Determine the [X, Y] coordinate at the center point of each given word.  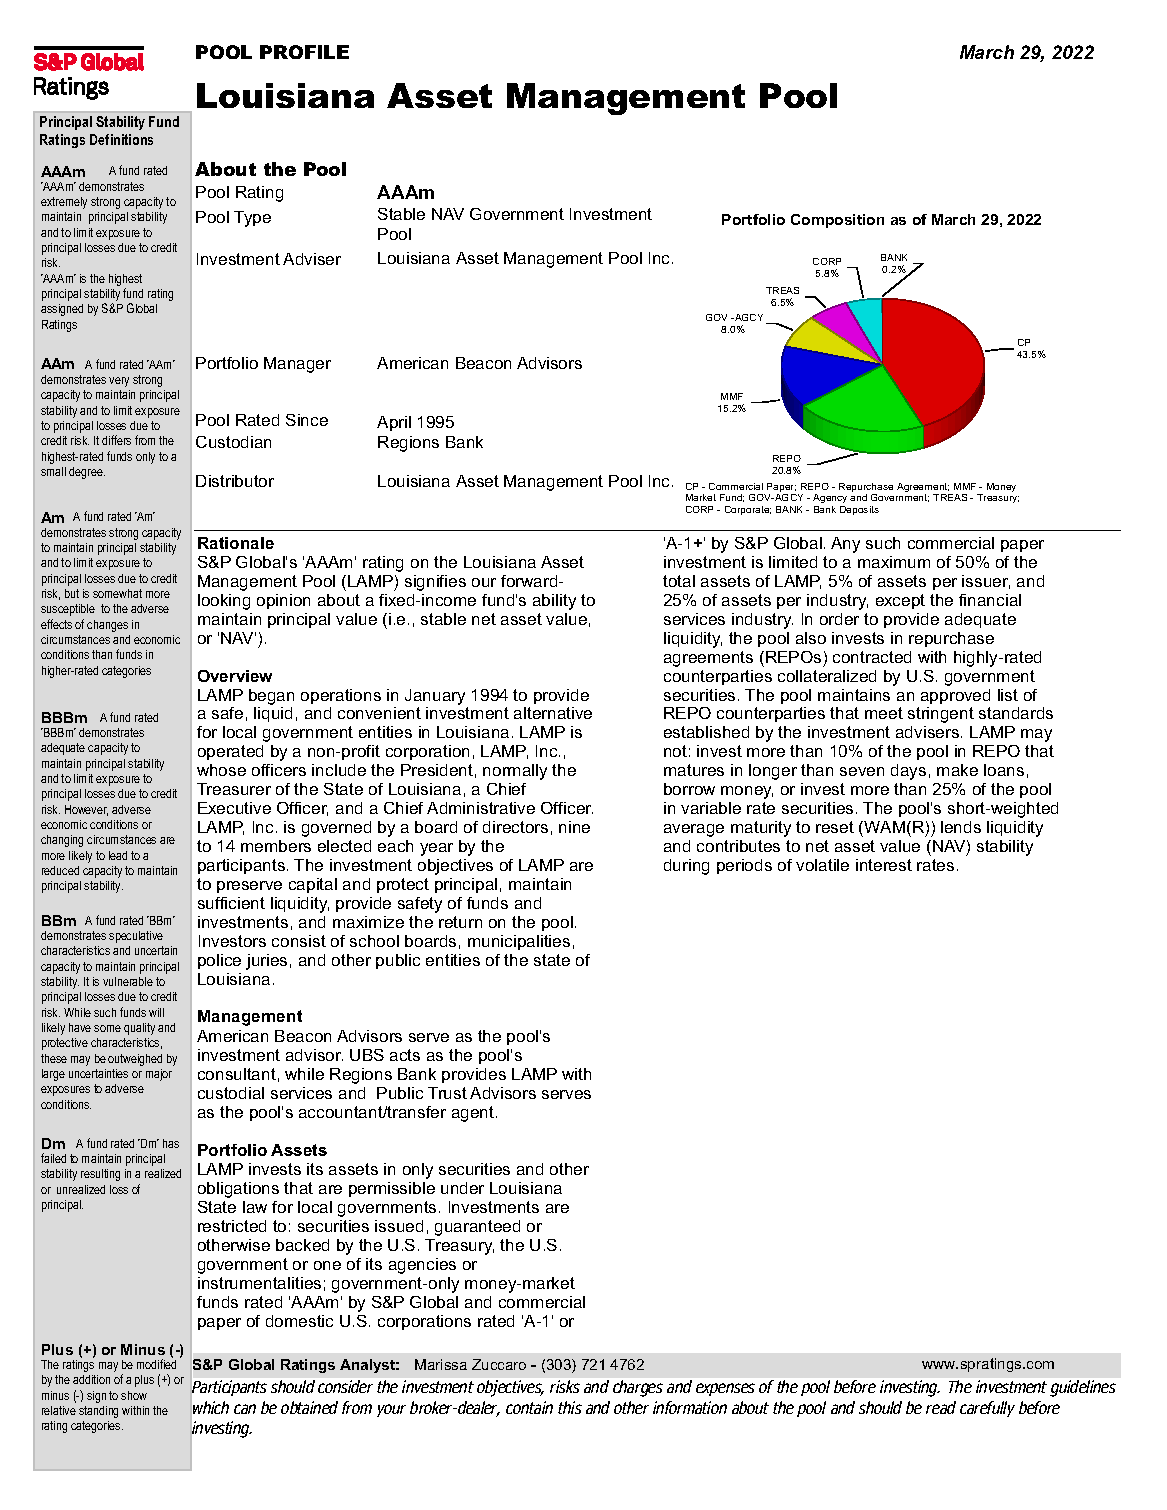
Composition [837, 221]
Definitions [121, 139]
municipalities [519, 942]
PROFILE [304, 52]
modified [156, 1363]
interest [884, 865]
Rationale [236, 543]
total [679, 581]
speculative [136, 937]
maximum [894, 562]
